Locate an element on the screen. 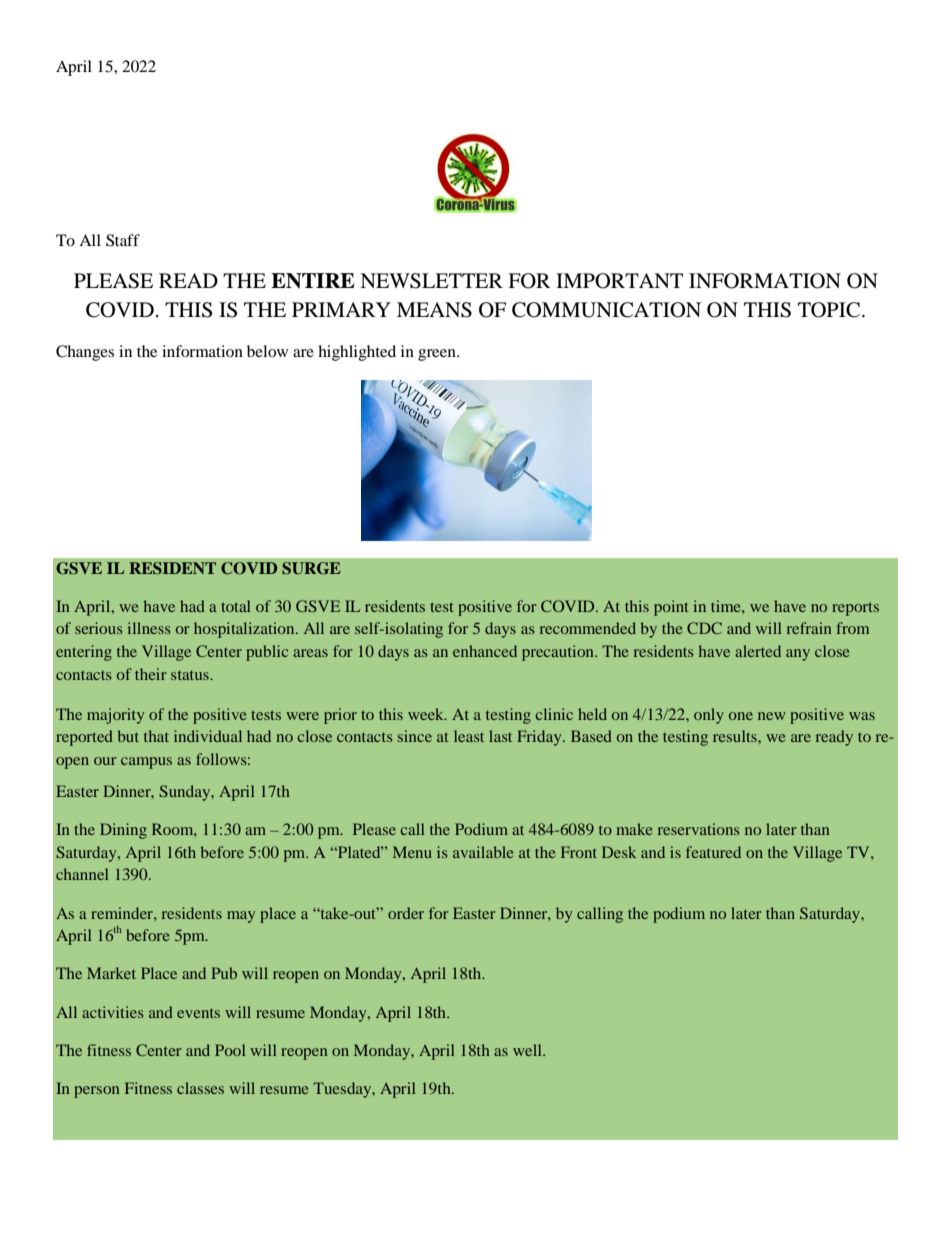  status is located at coordinates (191, 675).
